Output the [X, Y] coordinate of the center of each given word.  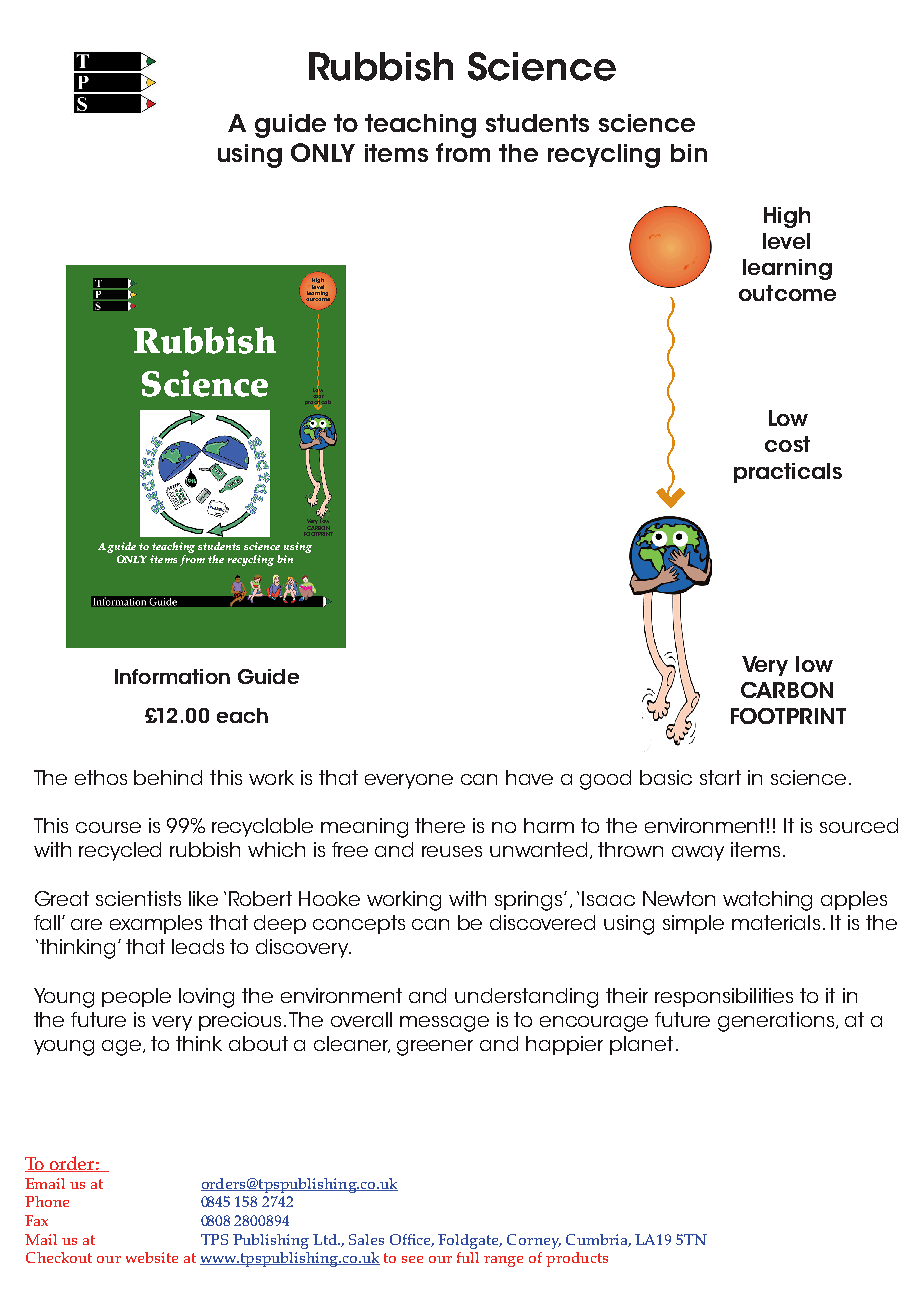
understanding [526, 998]
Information [172, 676]
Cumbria [598, 1240]
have [529, 777]
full [468, 1257]
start [720, 777]
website [152, 1257]
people [136, 997]
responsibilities [724, 997]
